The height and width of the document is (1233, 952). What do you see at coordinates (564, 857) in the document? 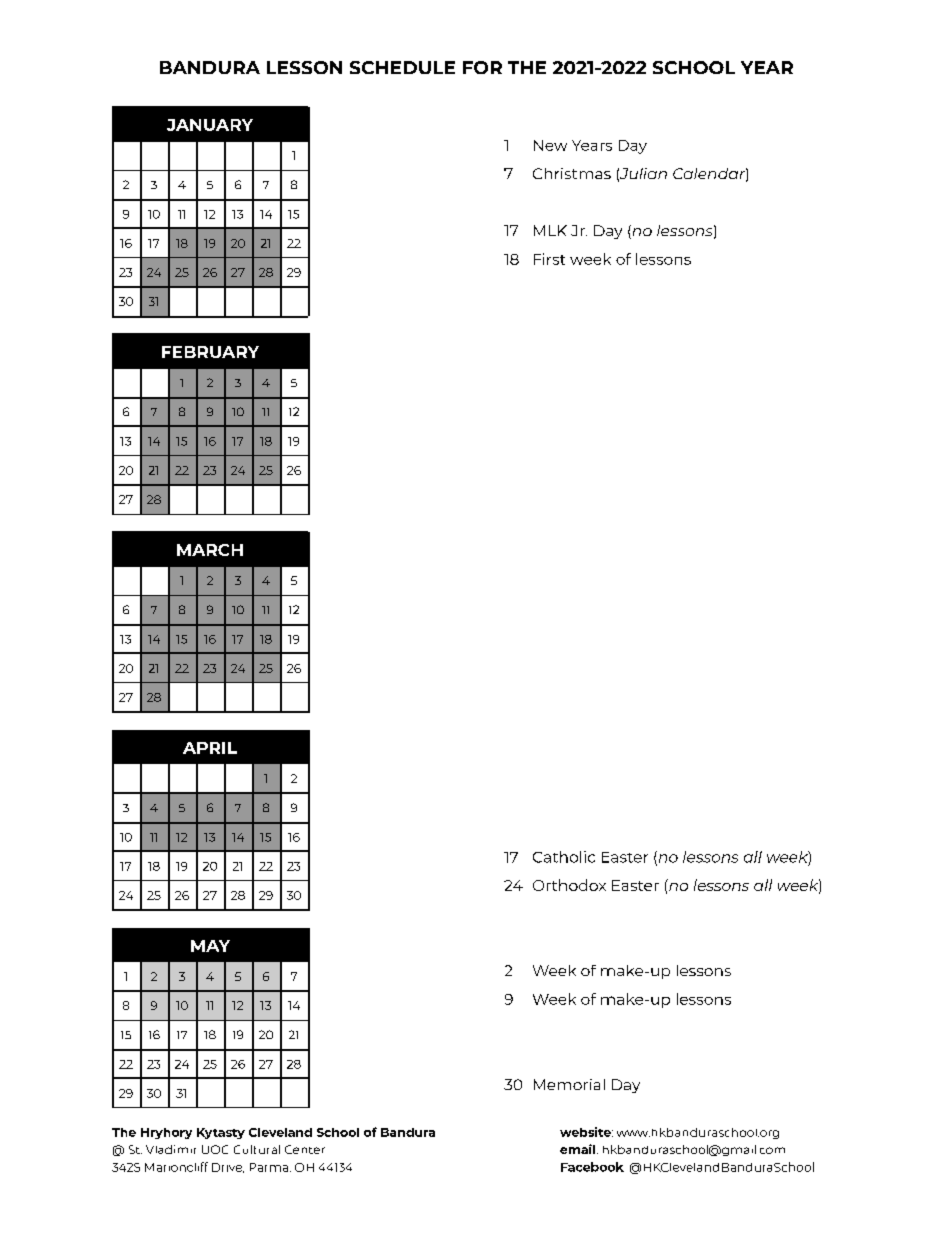
I see `Catholic` at bounding box center [564, 857].
